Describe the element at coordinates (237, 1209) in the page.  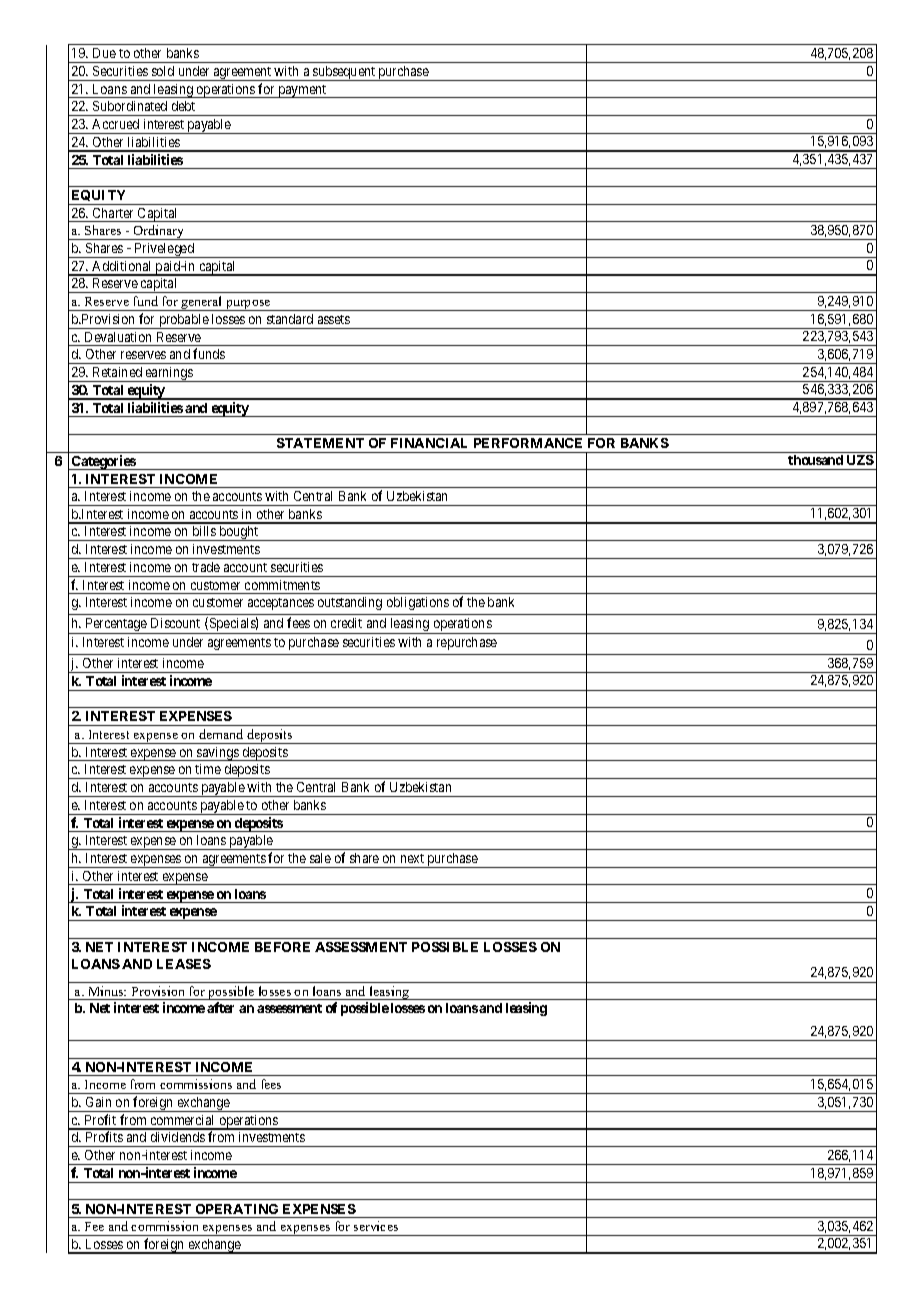
I see `OPERATING` at that location.
